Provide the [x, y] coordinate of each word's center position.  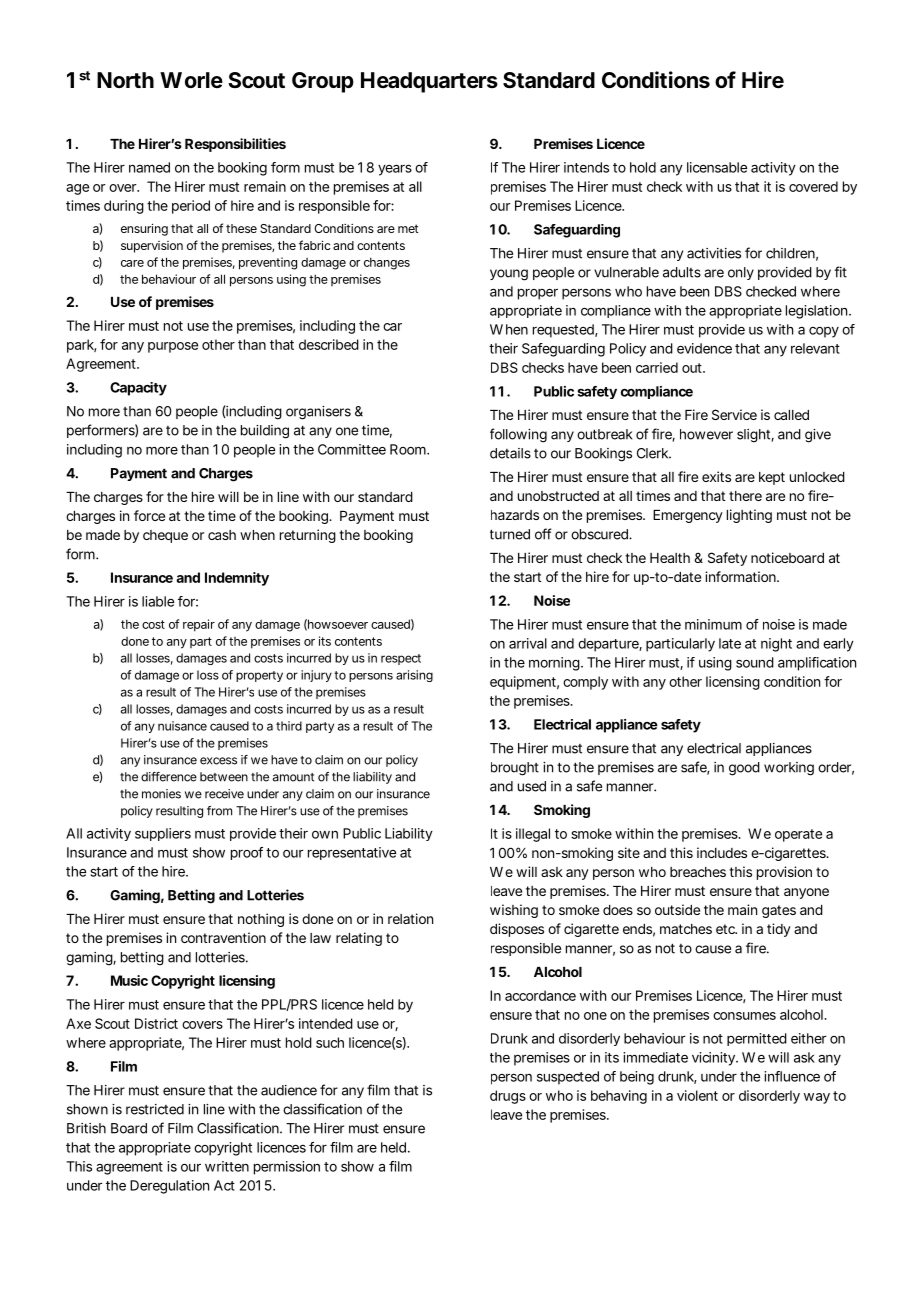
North [125, 80]
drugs [508, 1097]
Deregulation [169, 1187]
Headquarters [429, 82]
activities [714, 253]
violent [697, 1095]
